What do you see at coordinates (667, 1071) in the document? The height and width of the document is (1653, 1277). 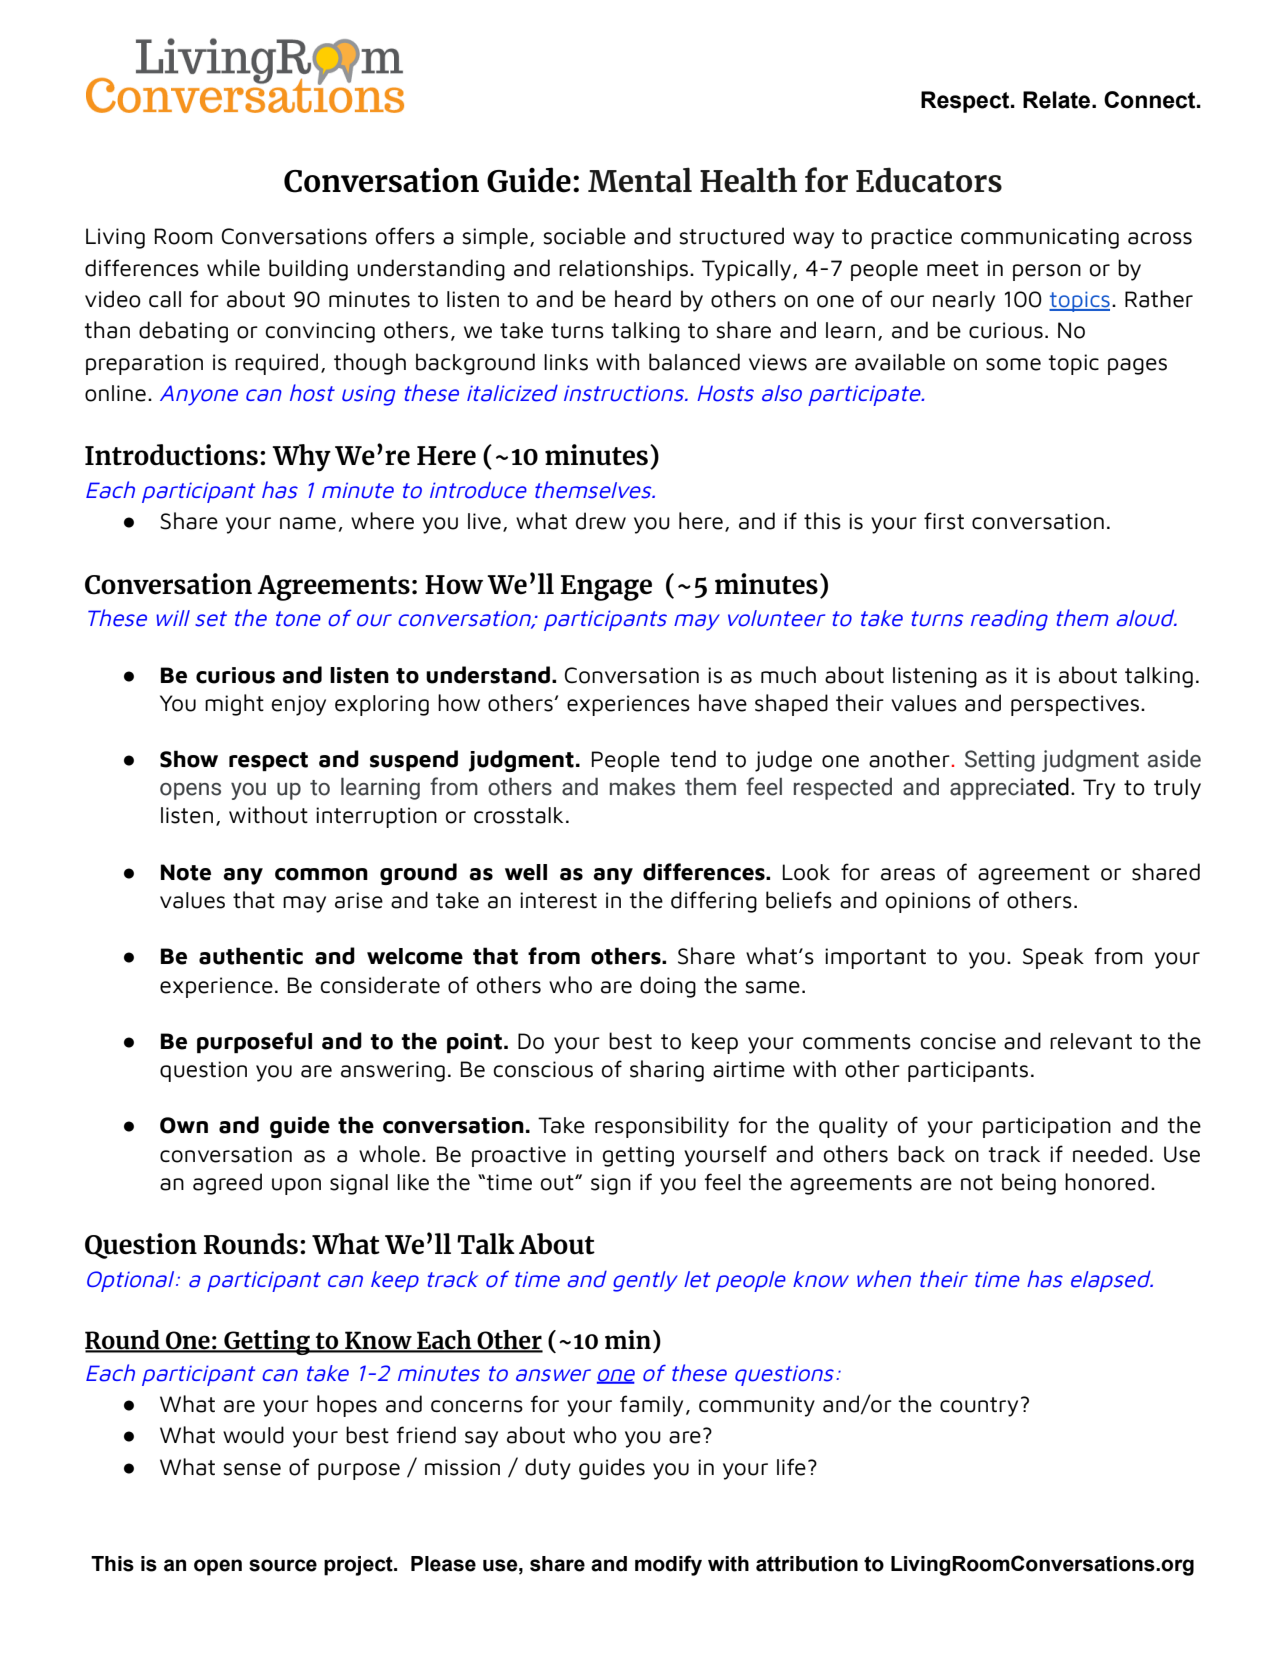 I see `sharing` at bounding box center [667, 1071].
